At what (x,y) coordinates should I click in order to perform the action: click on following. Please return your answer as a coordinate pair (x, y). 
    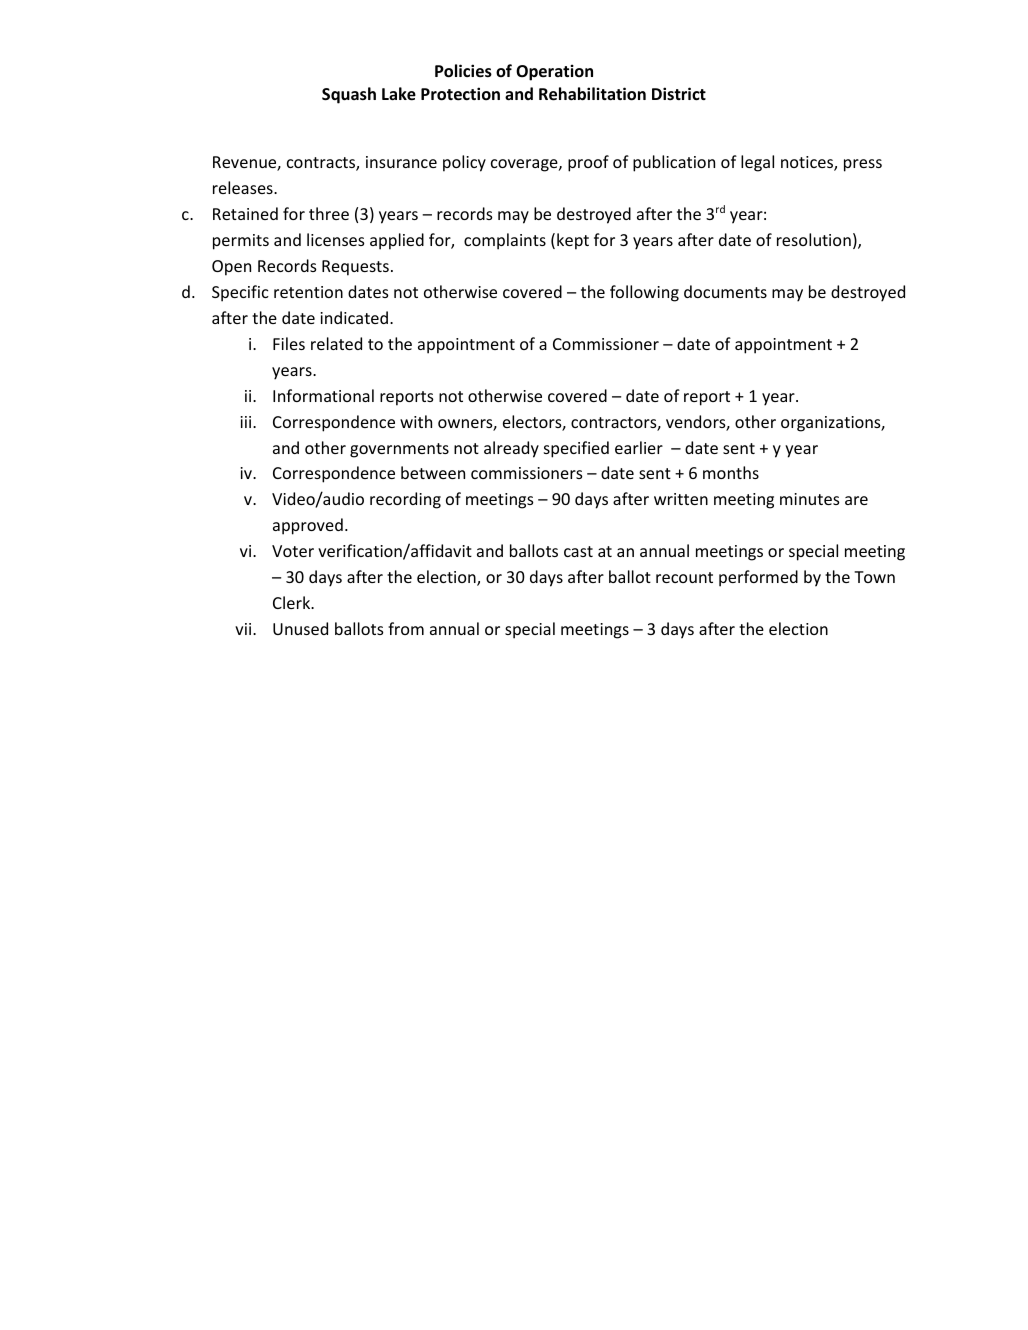
    Looking at the image, I should click on (644, 293).
